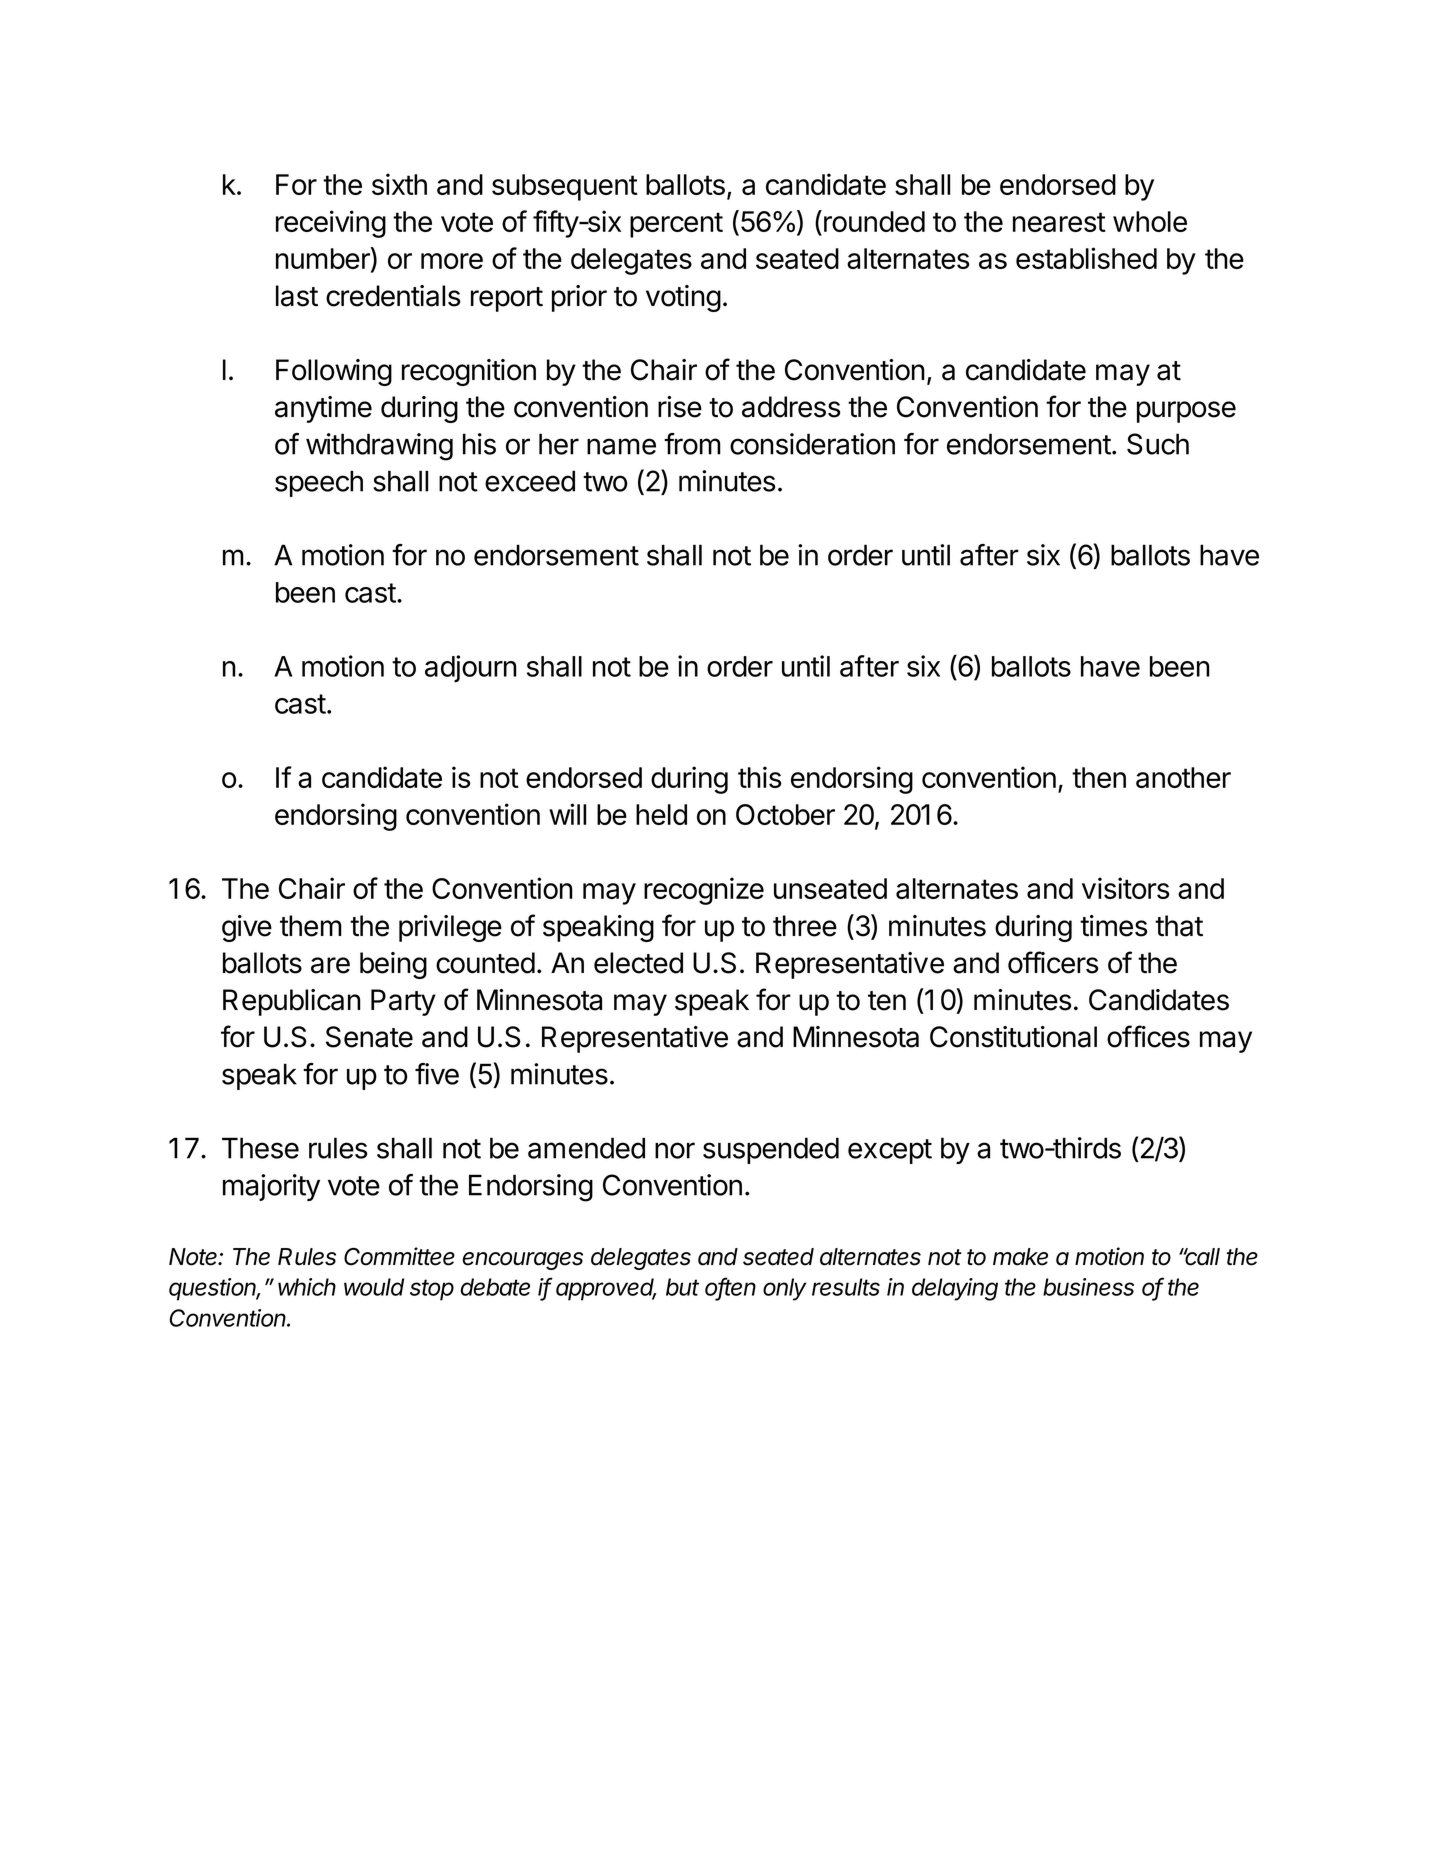 The height and width of the screenshot is (1853, 1432). I want to click on nearest, so click(1059, 222).
